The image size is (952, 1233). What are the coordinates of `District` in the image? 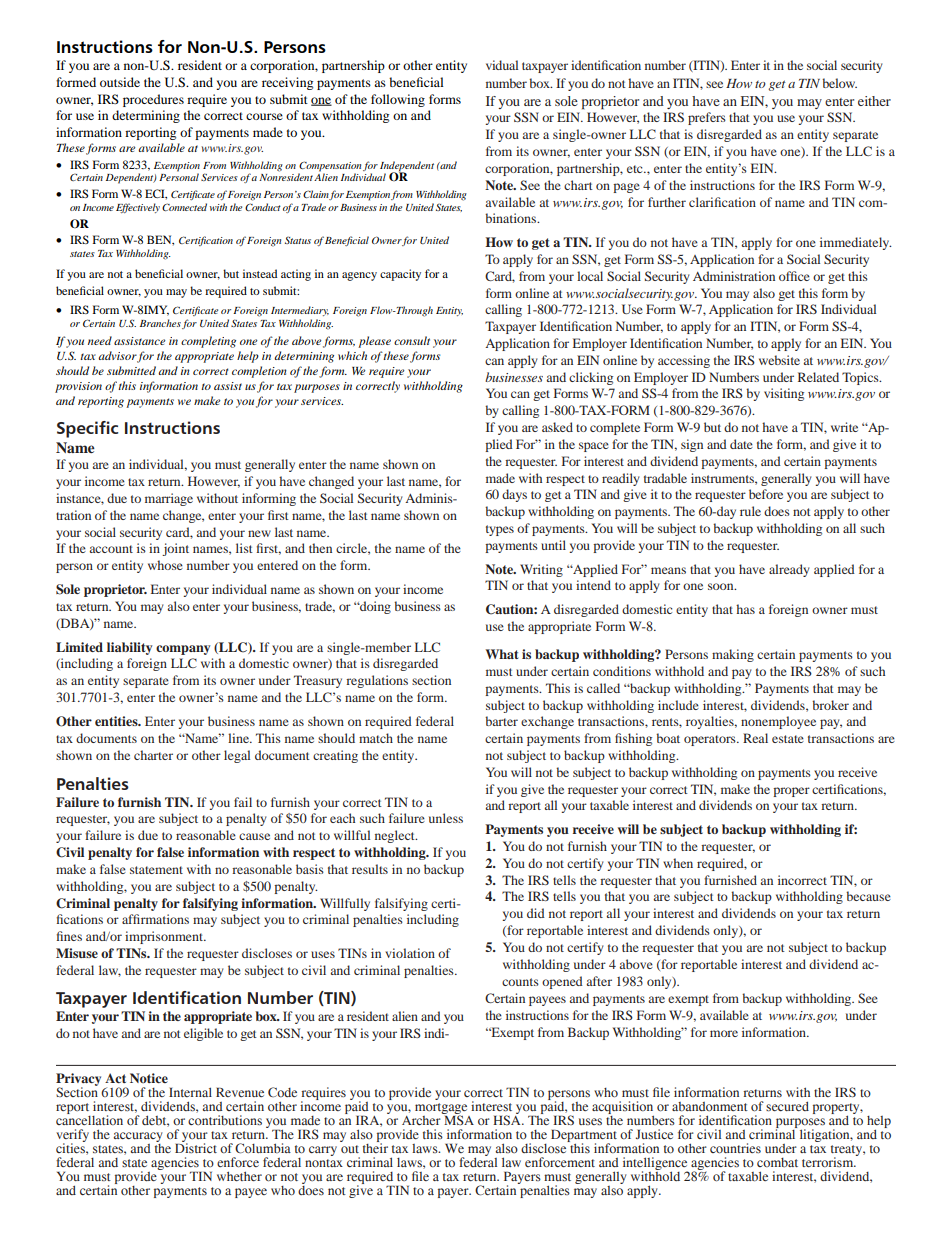 It's located at (196, 1147).
